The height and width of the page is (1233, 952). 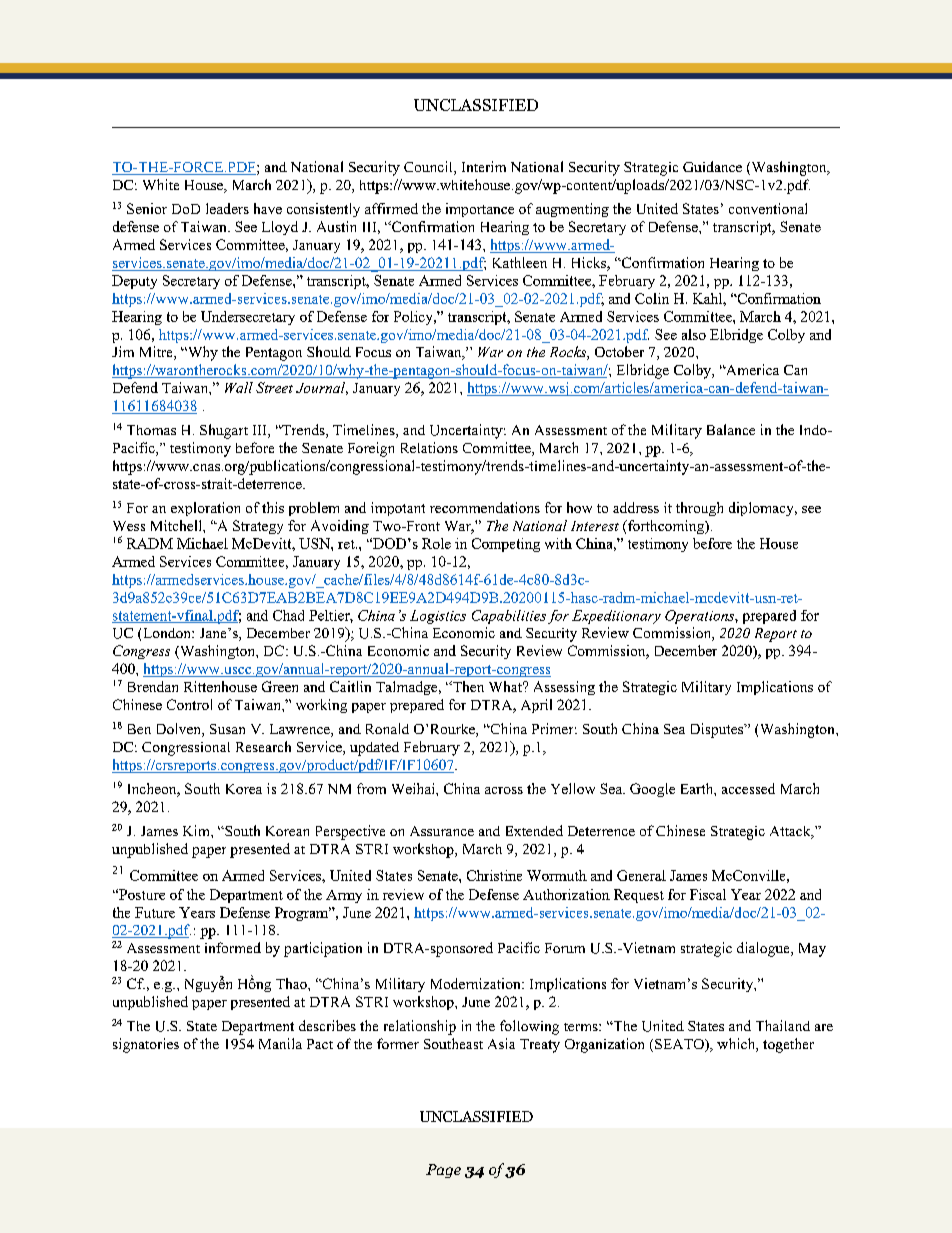 I want to click on Control, so click(x=189, y=704).
